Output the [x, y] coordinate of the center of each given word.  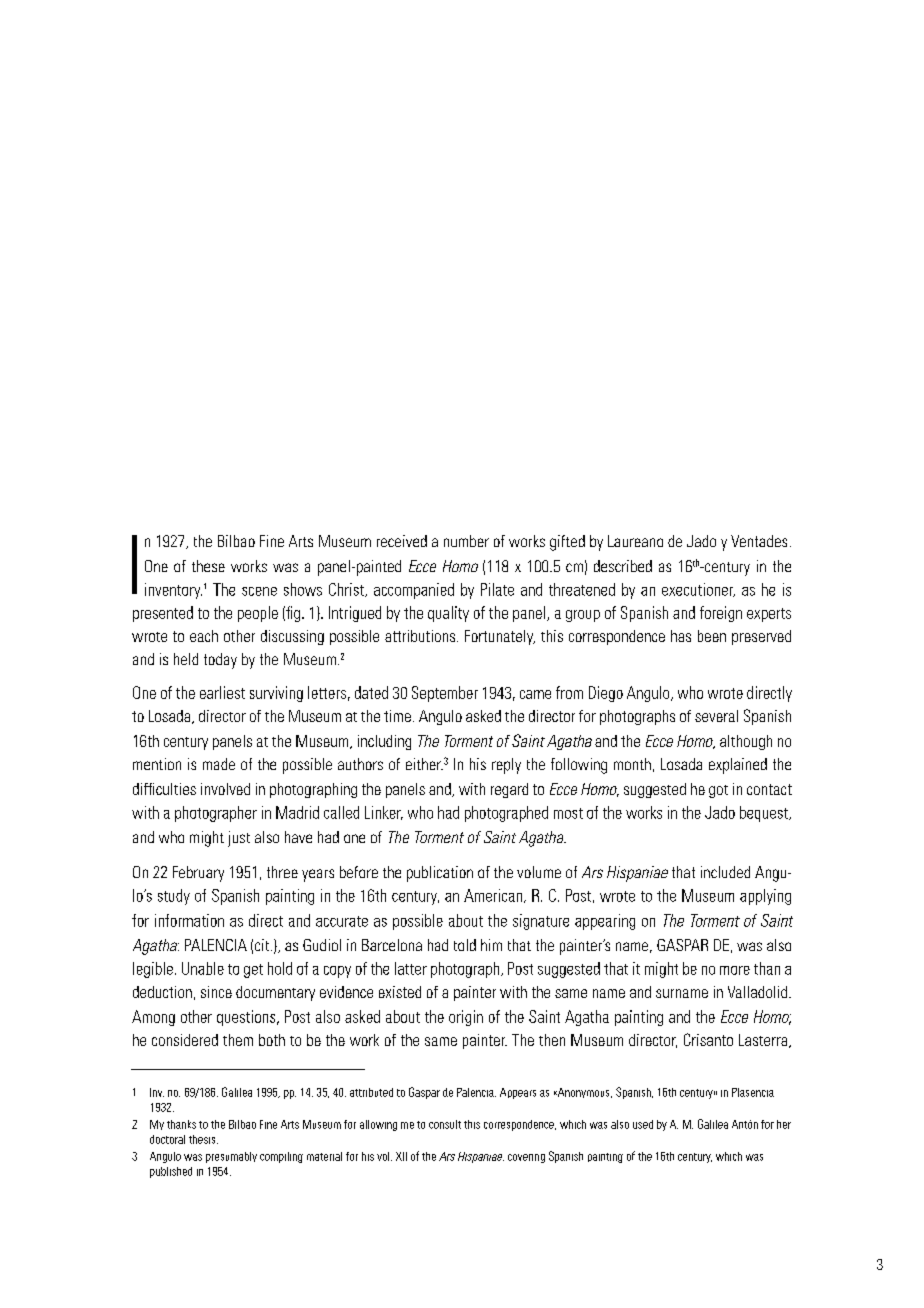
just [239, 839]
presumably [231, 1157]
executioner [698, 590]
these [208, 566]
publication [440, 874]
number [466, 541]
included [725, 872]
